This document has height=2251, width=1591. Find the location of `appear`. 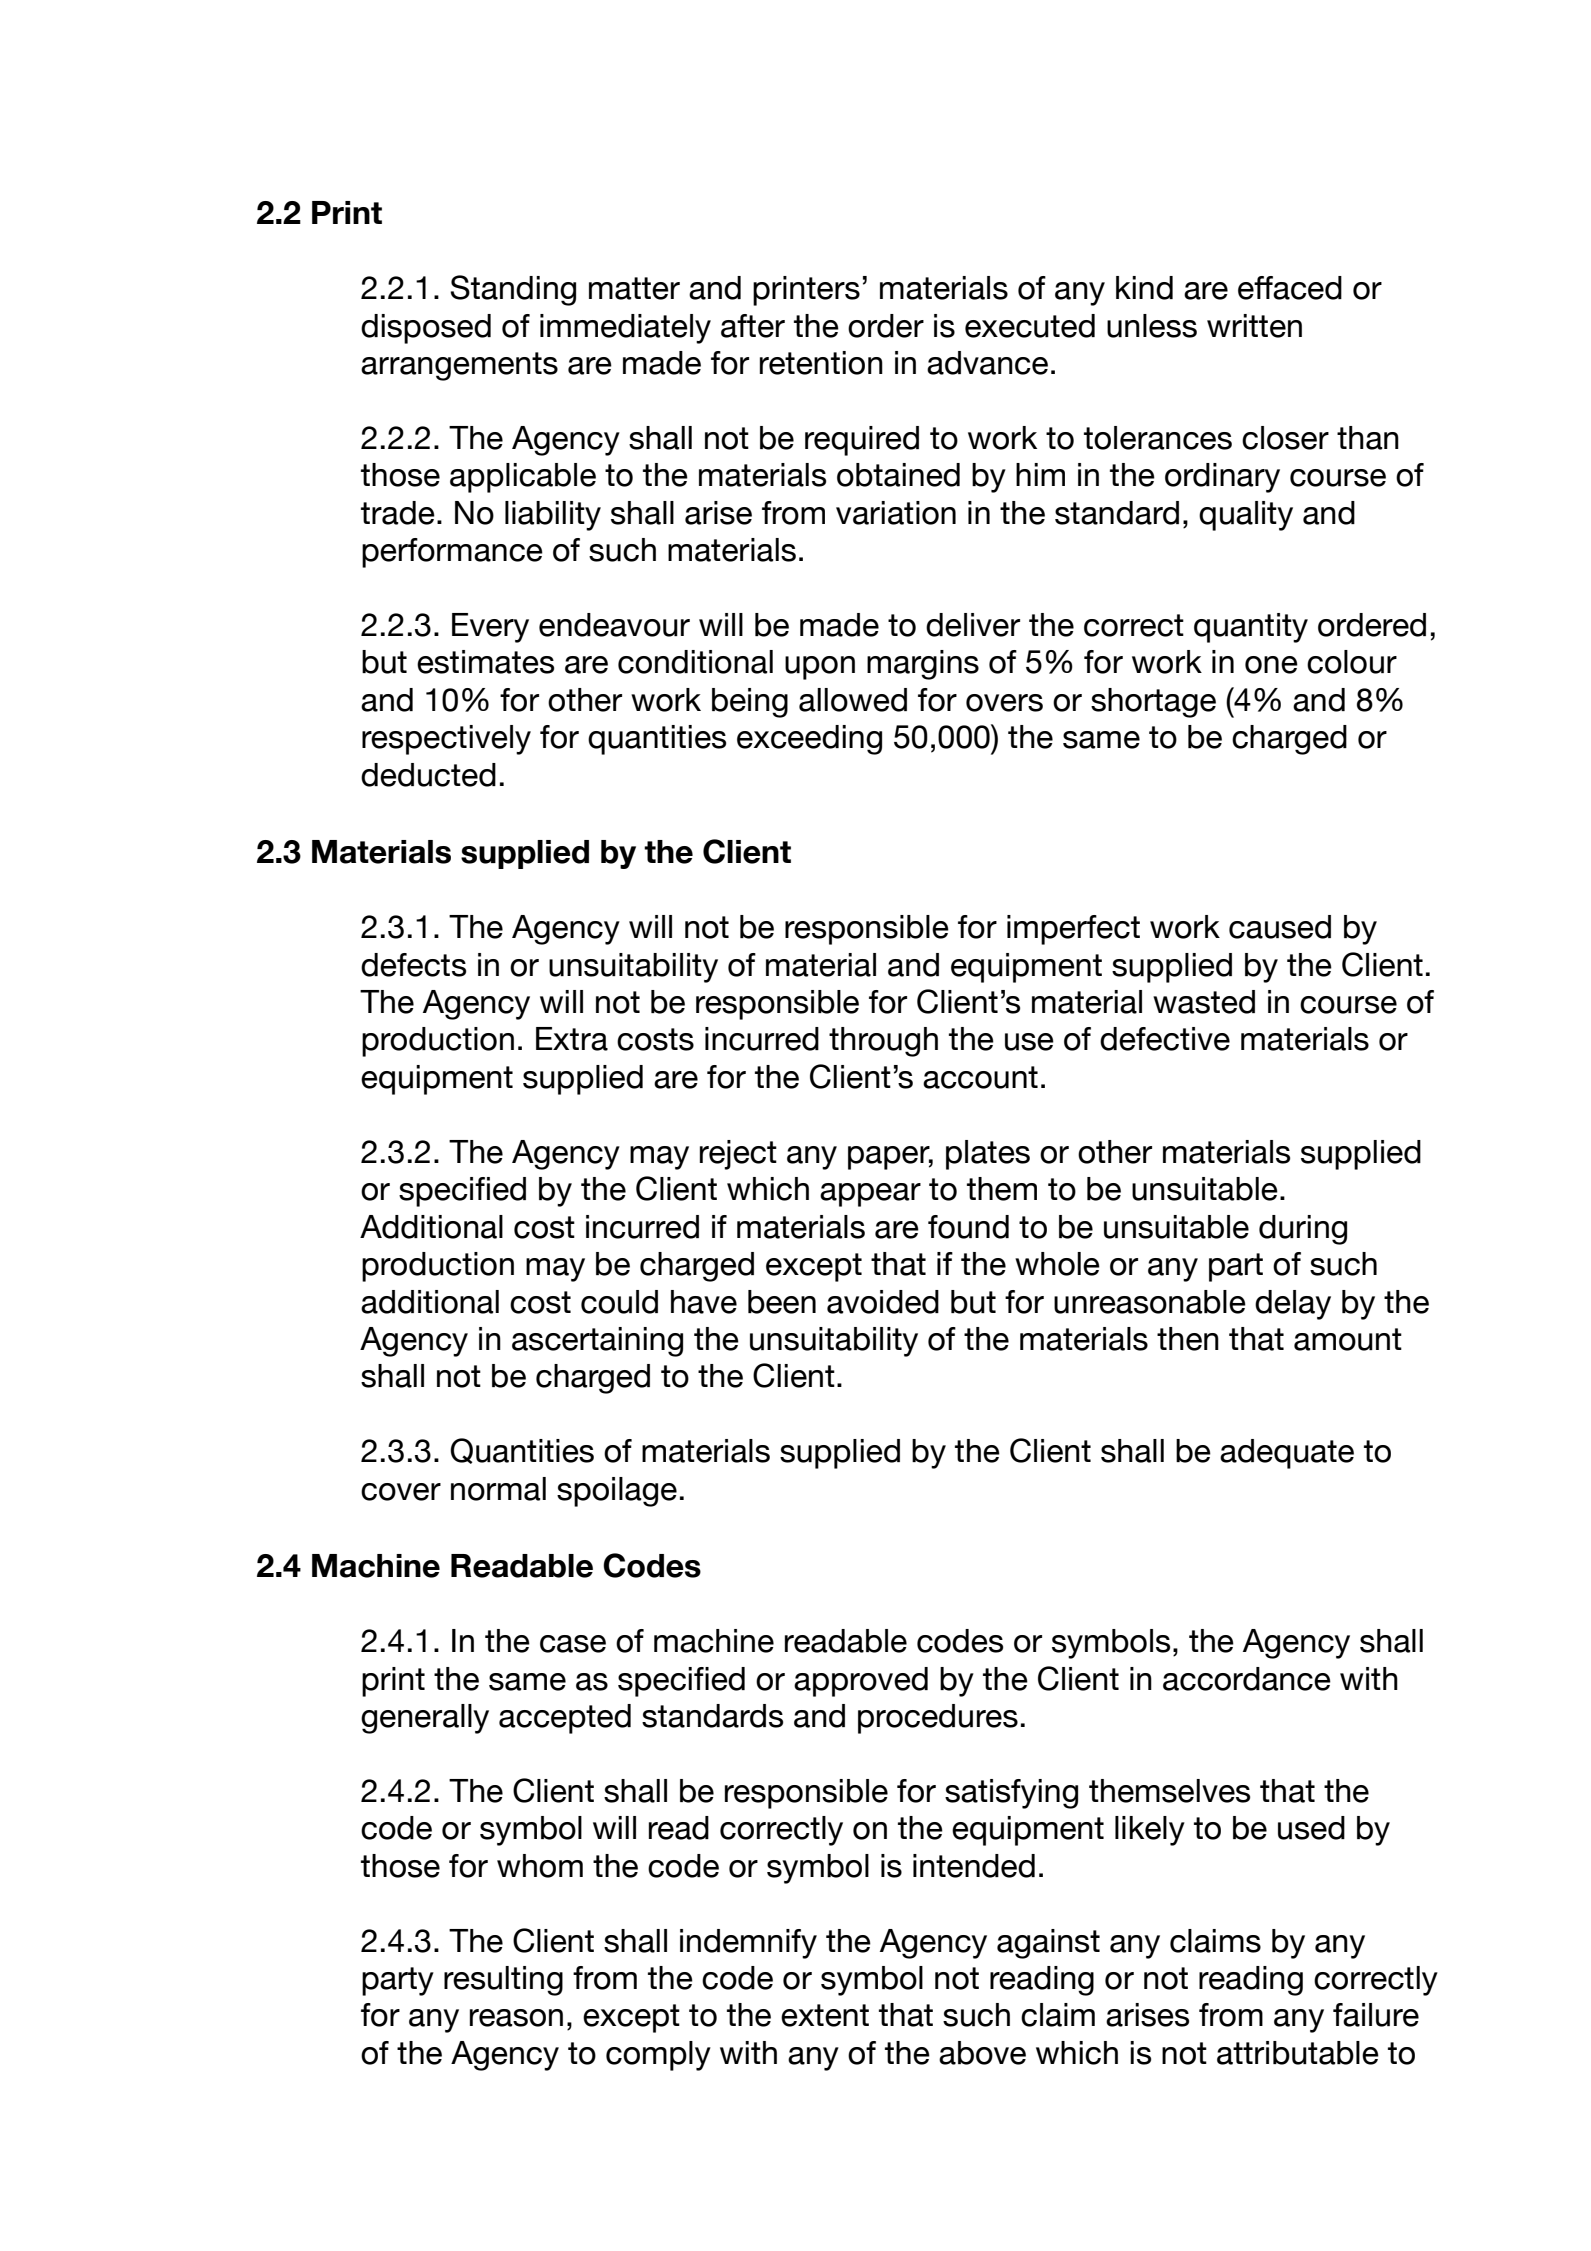

appear is located at coordinates (870, 1195).
